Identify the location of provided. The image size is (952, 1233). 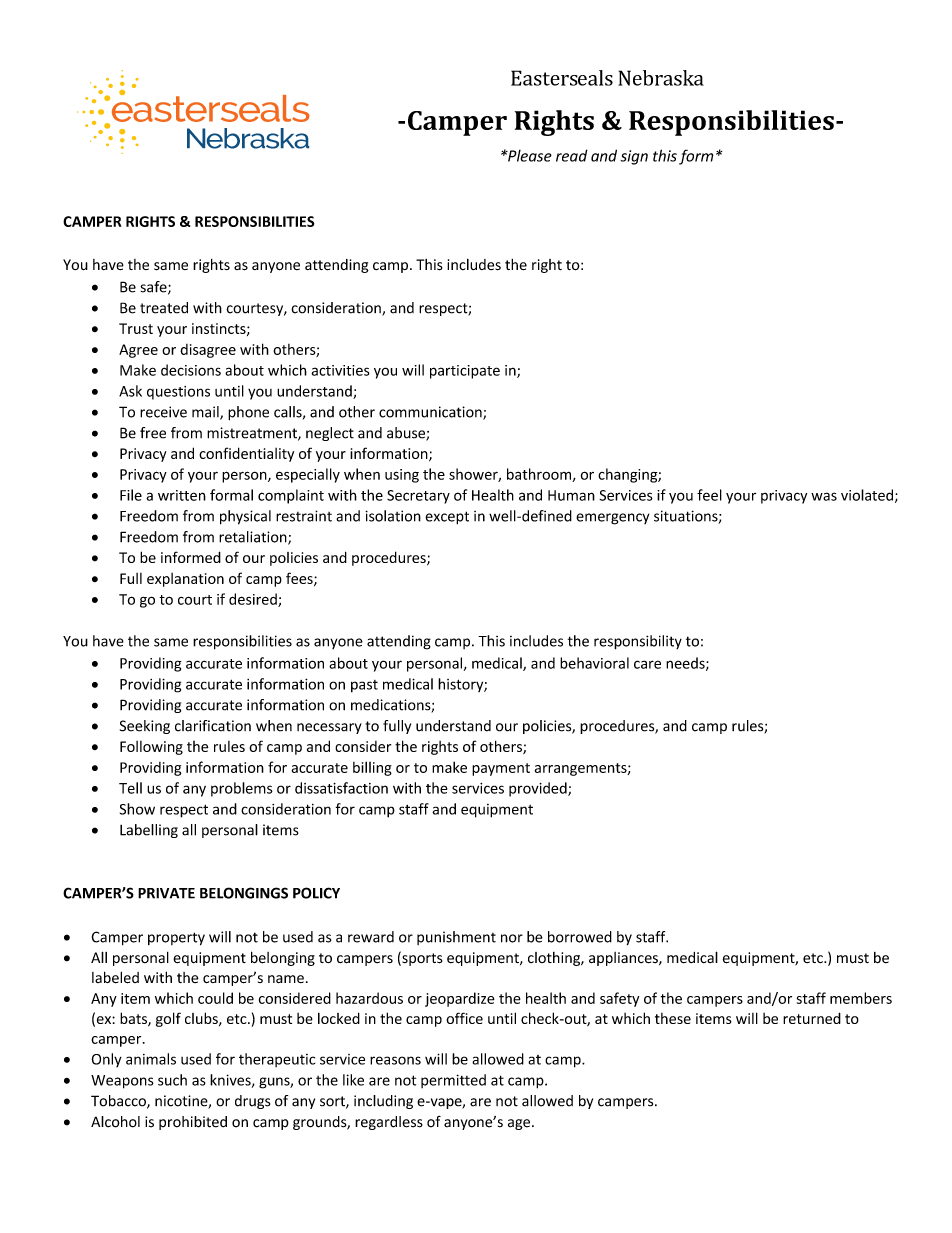
(539, 789).
